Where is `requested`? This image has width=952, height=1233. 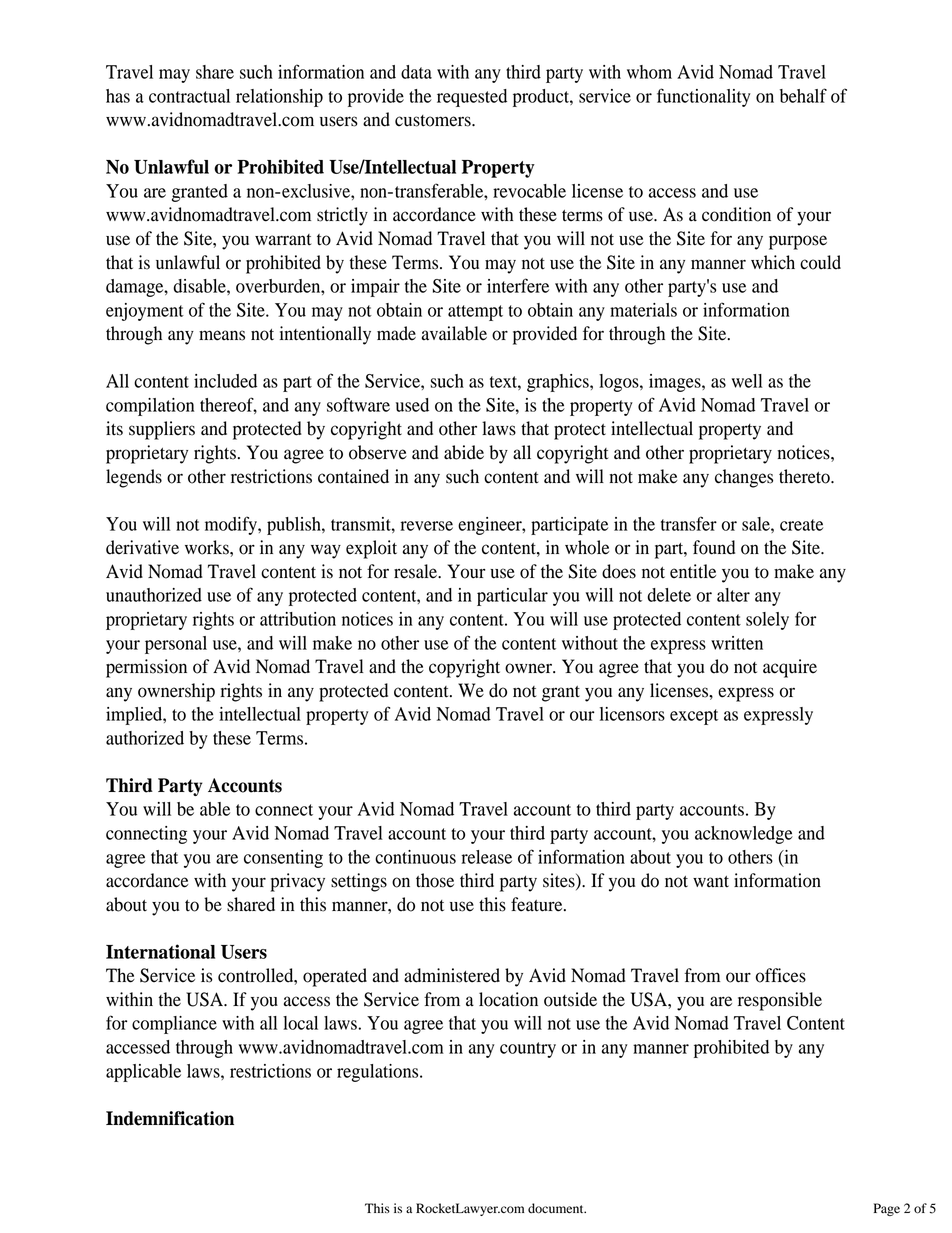 requested is located at coordinates (472, 98).
